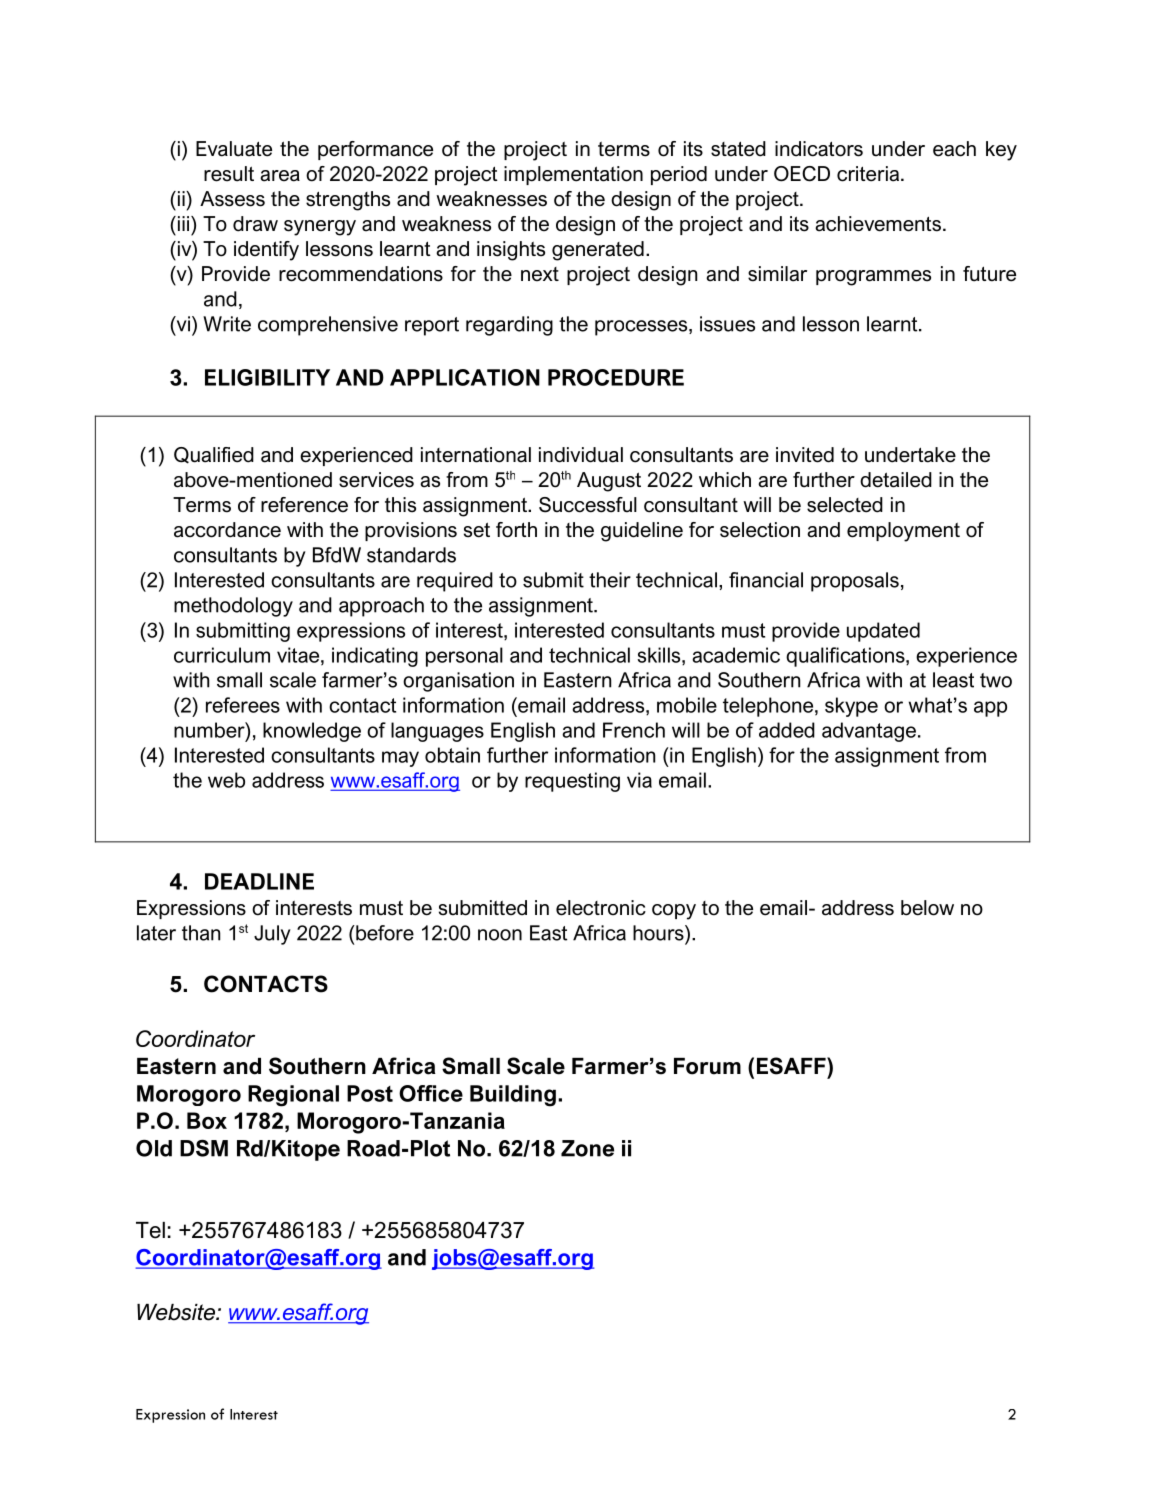  I want to click on criteria, so click(868, 174).
